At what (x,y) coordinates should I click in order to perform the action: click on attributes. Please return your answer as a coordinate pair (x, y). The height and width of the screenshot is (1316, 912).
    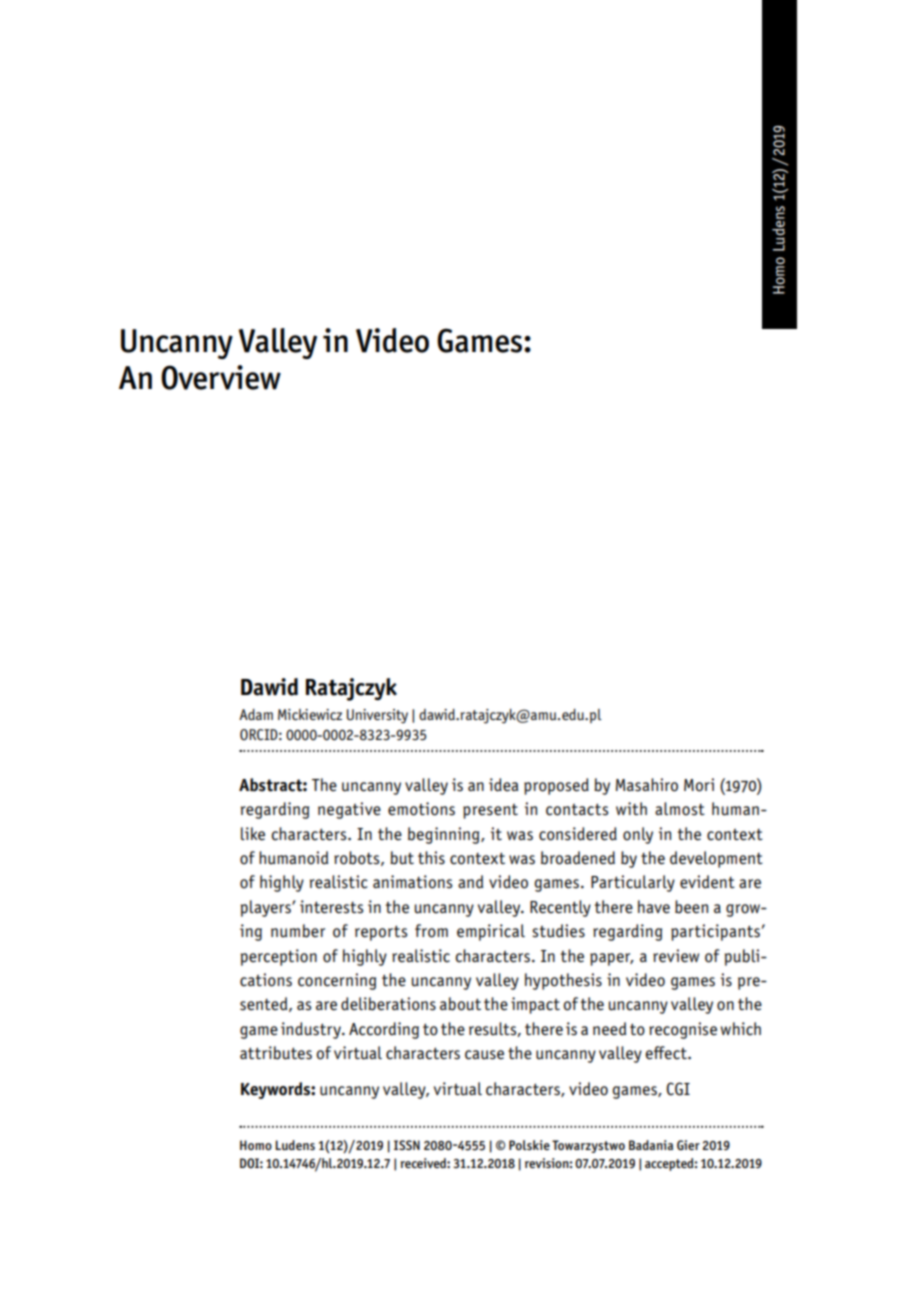
    Looking at the image, I should click on (276, 1053).
